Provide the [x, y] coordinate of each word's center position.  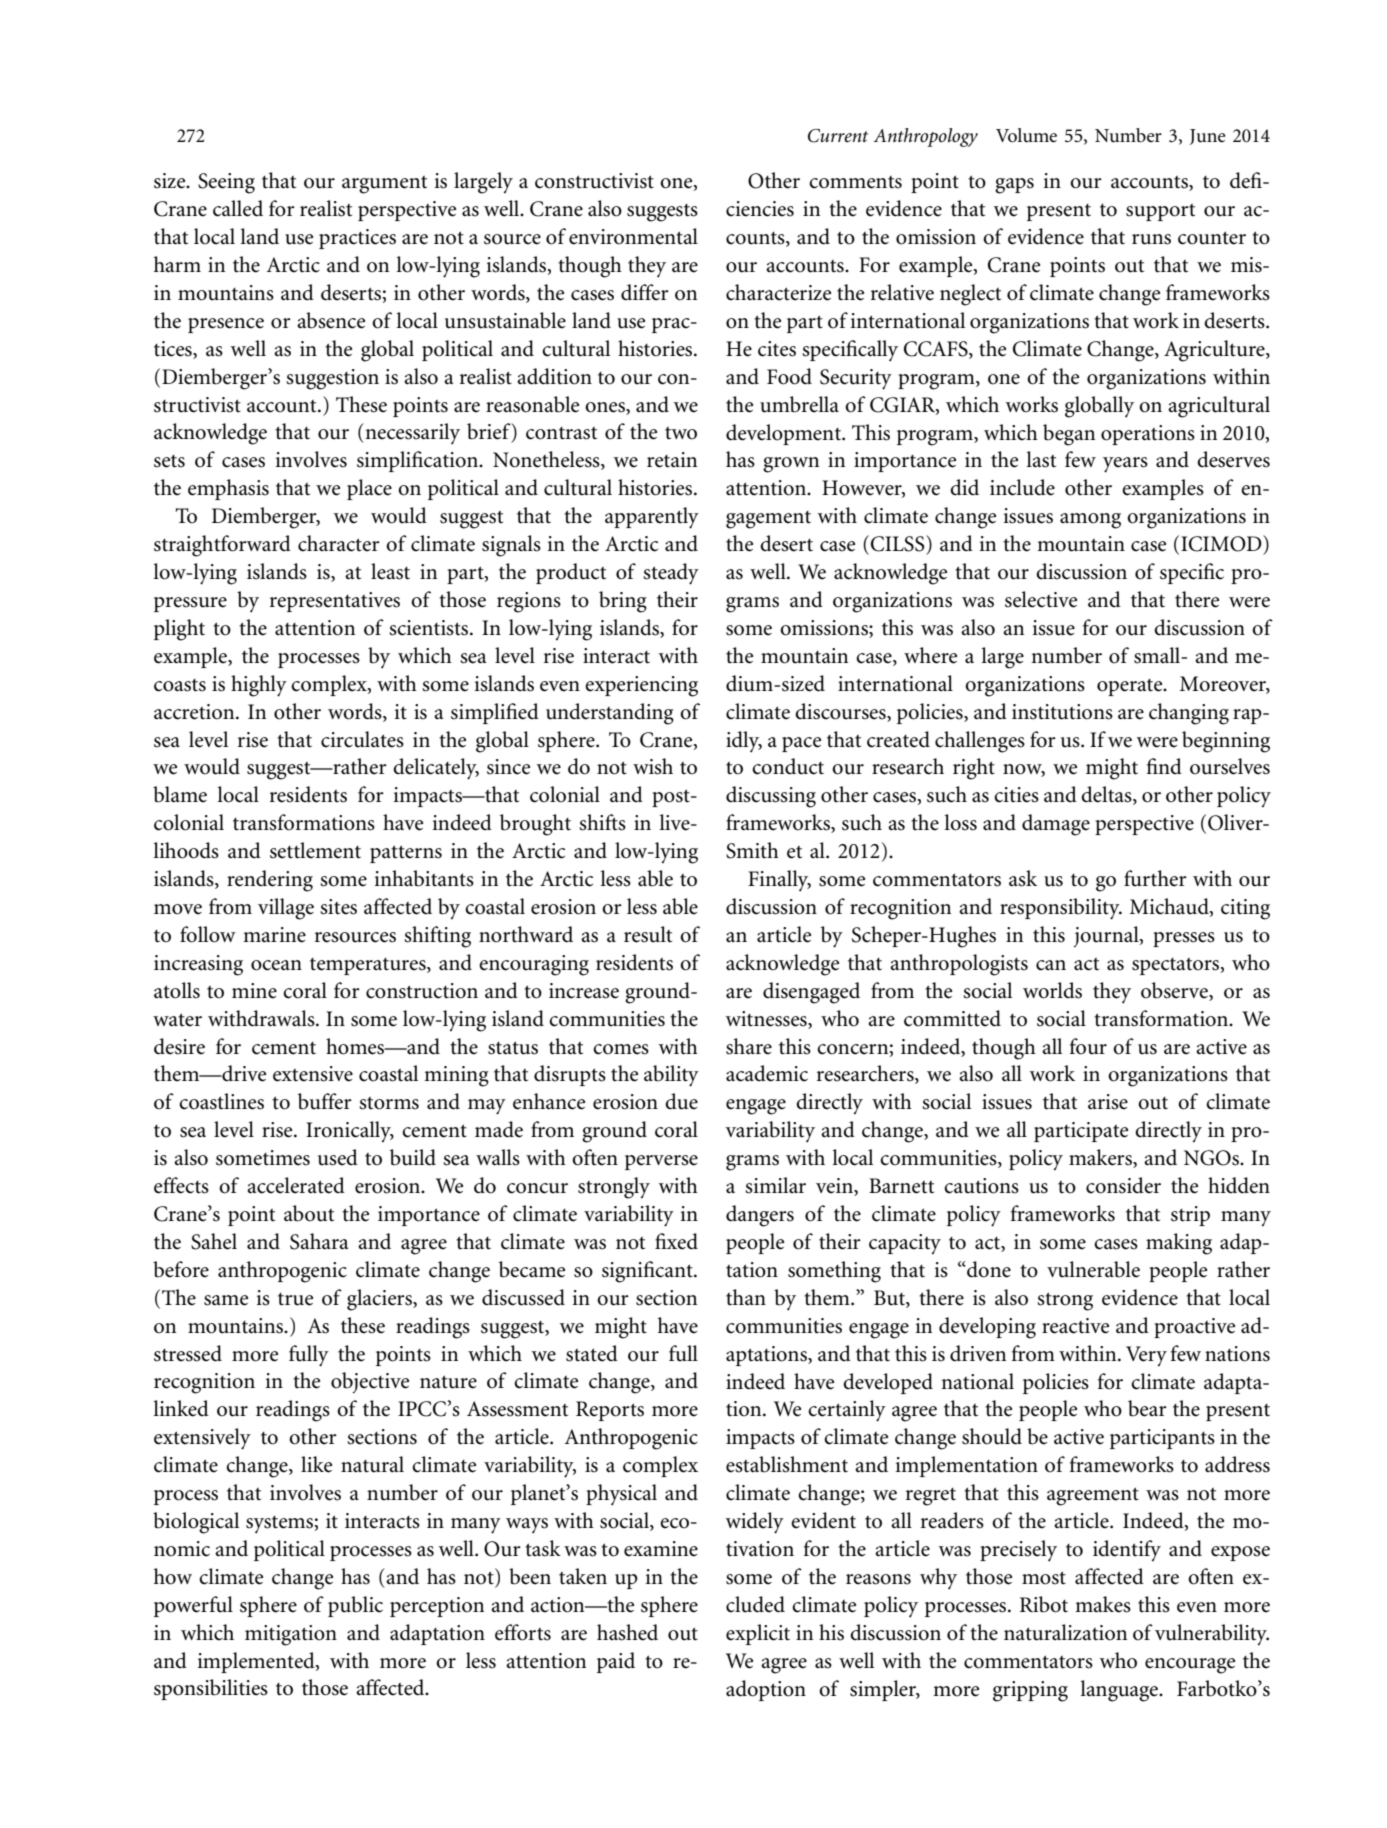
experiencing [641, 686]
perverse [661, 1162]
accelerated [296, 1185]
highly [259, 686]
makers [1101, 1158]
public [355, 1606]
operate [1131, 687]
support [1160, 212]
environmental [633, 236]
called [238, 208]
